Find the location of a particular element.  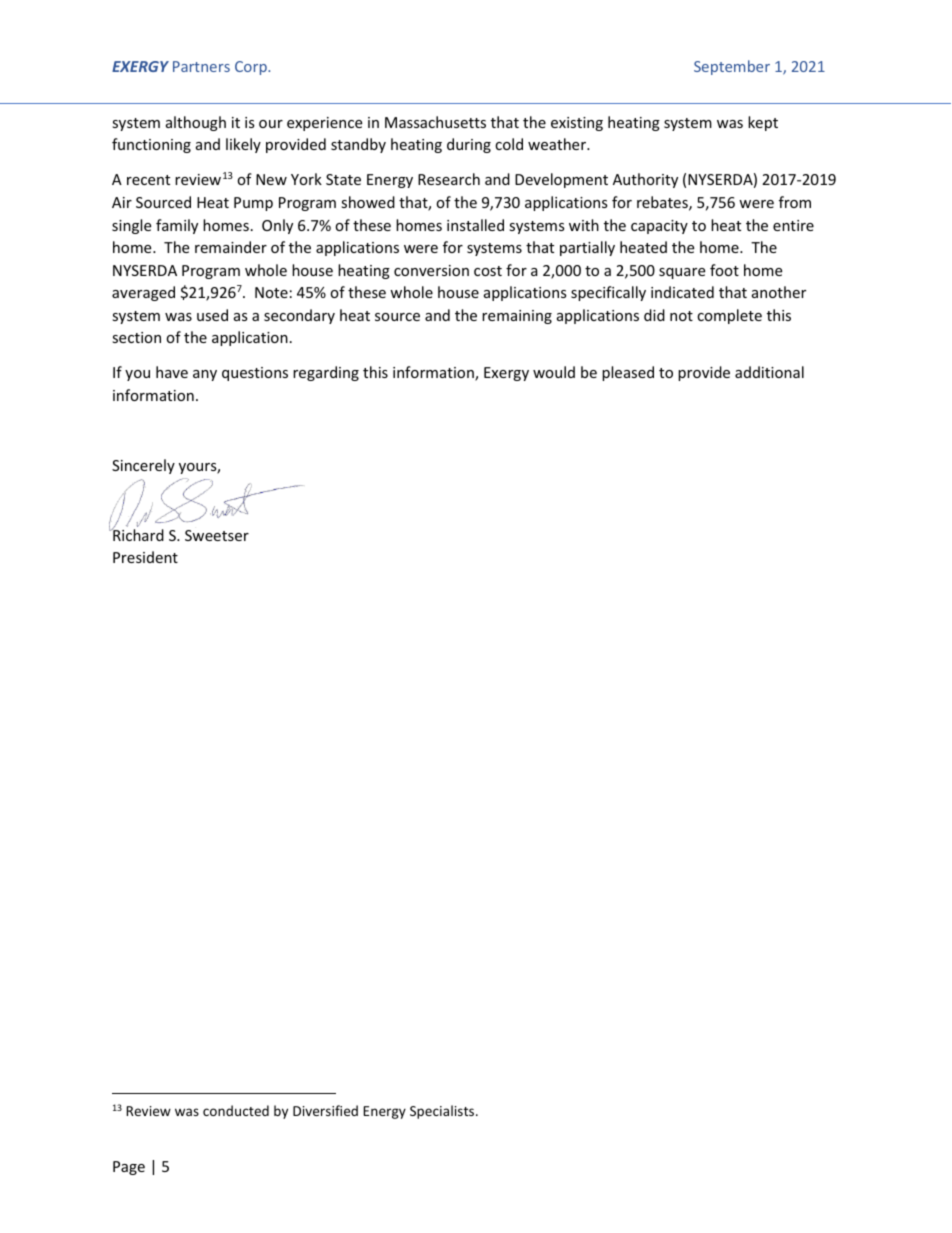

would is located at coordinates (554, 372).
